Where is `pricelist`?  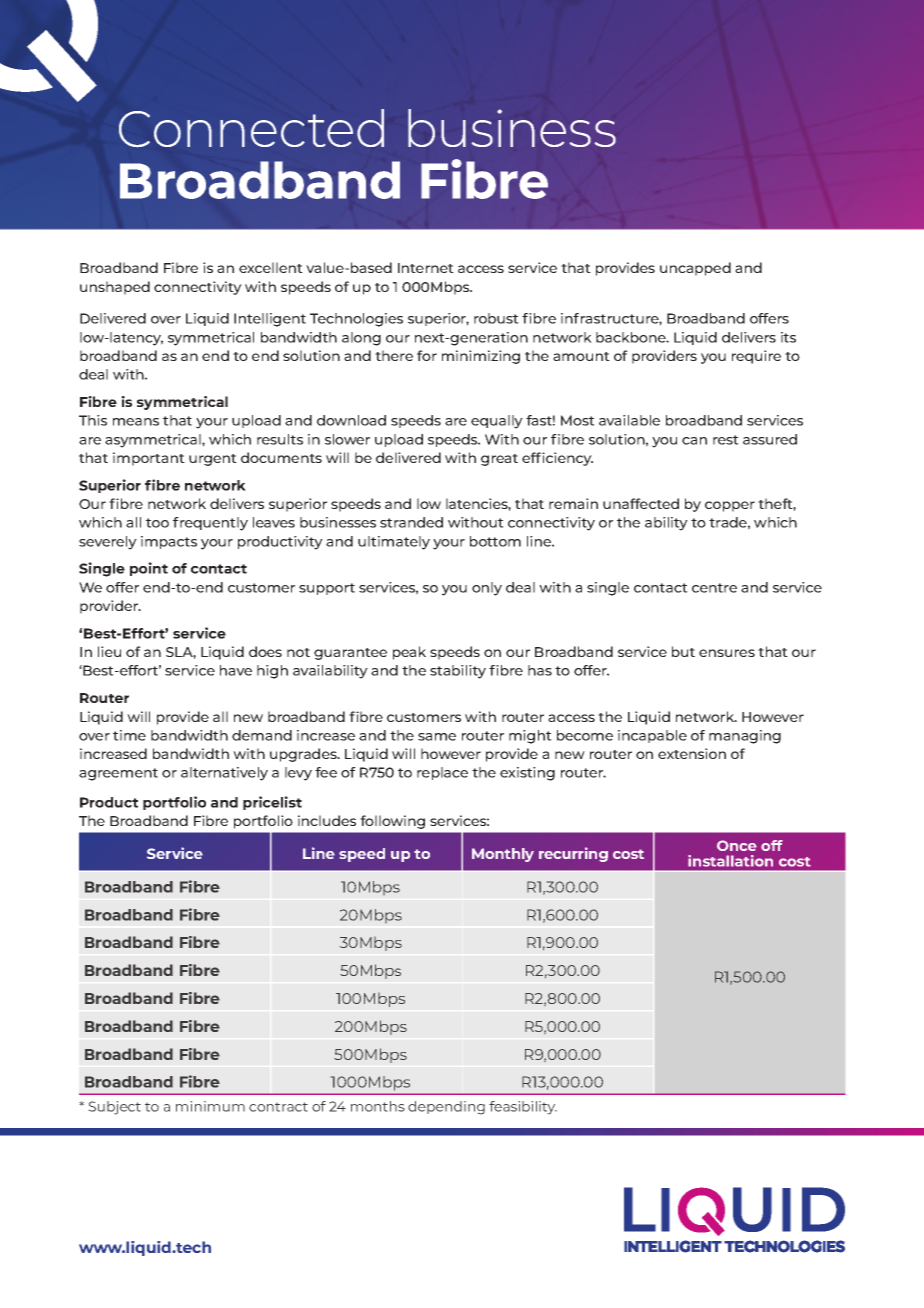
pricelist is located at coordinates (272, 803).
